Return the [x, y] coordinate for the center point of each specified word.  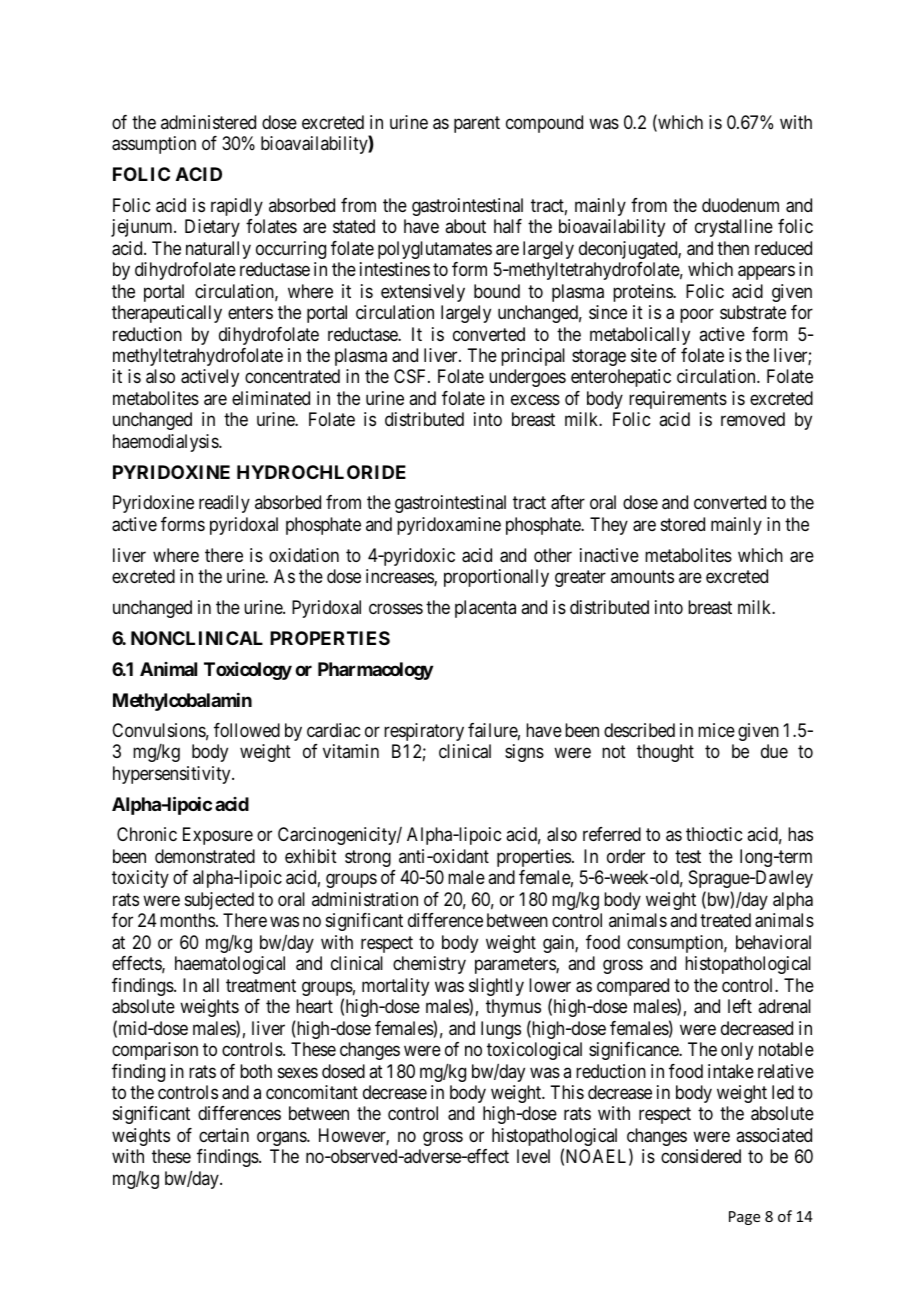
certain [224, 1135]
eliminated [271, 398]
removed [753, 419]
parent [477, 124]
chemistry [429, 965]
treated [725, 920]
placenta [485, 609]
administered [208, 122]
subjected [219, 901]
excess [535, 399]
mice [716, 730]
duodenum [740, 205]
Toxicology [248, 671]
